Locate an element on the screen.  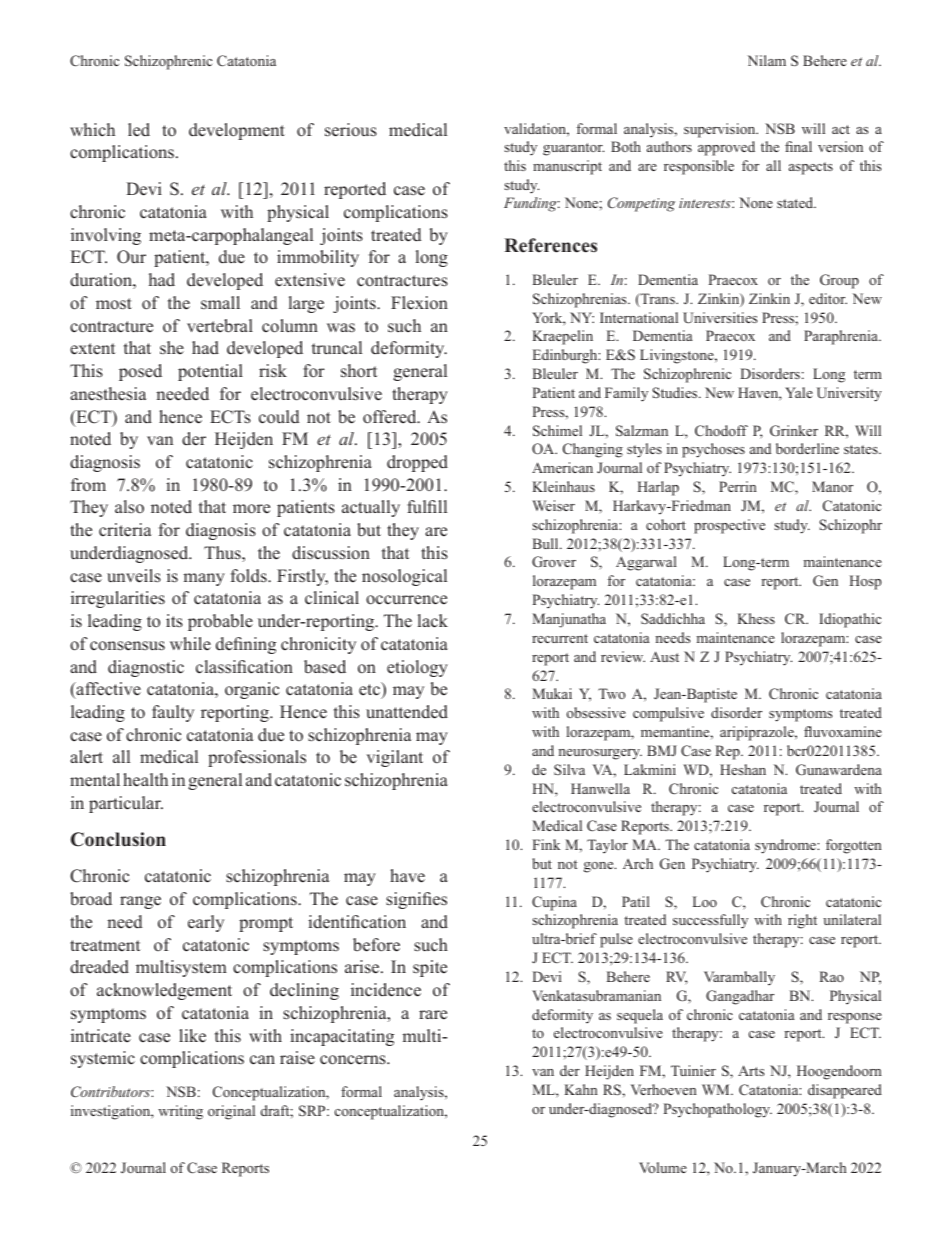
development is located at coordinates (237, 131).
